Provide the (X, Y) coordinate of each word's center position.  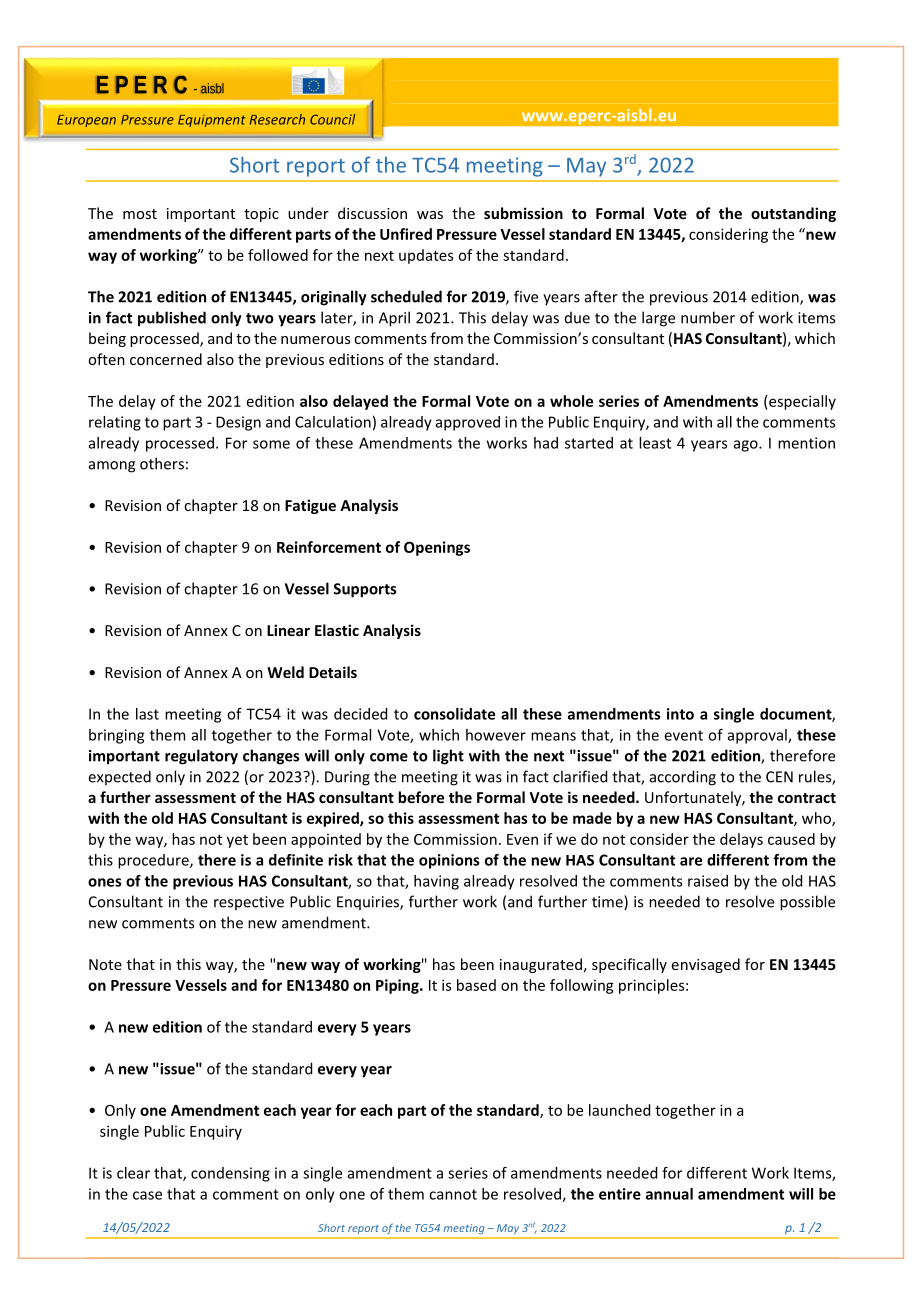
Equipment (212, 121)
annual (669, 1194)
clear (133, 1173)
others (162, 463)
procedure (154, 861)
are (691, 861)
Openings (437, 548)
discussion (372, 213)
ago (747, 446)
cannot (453, 1194)
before (421, 797)
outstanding (793, 214)
